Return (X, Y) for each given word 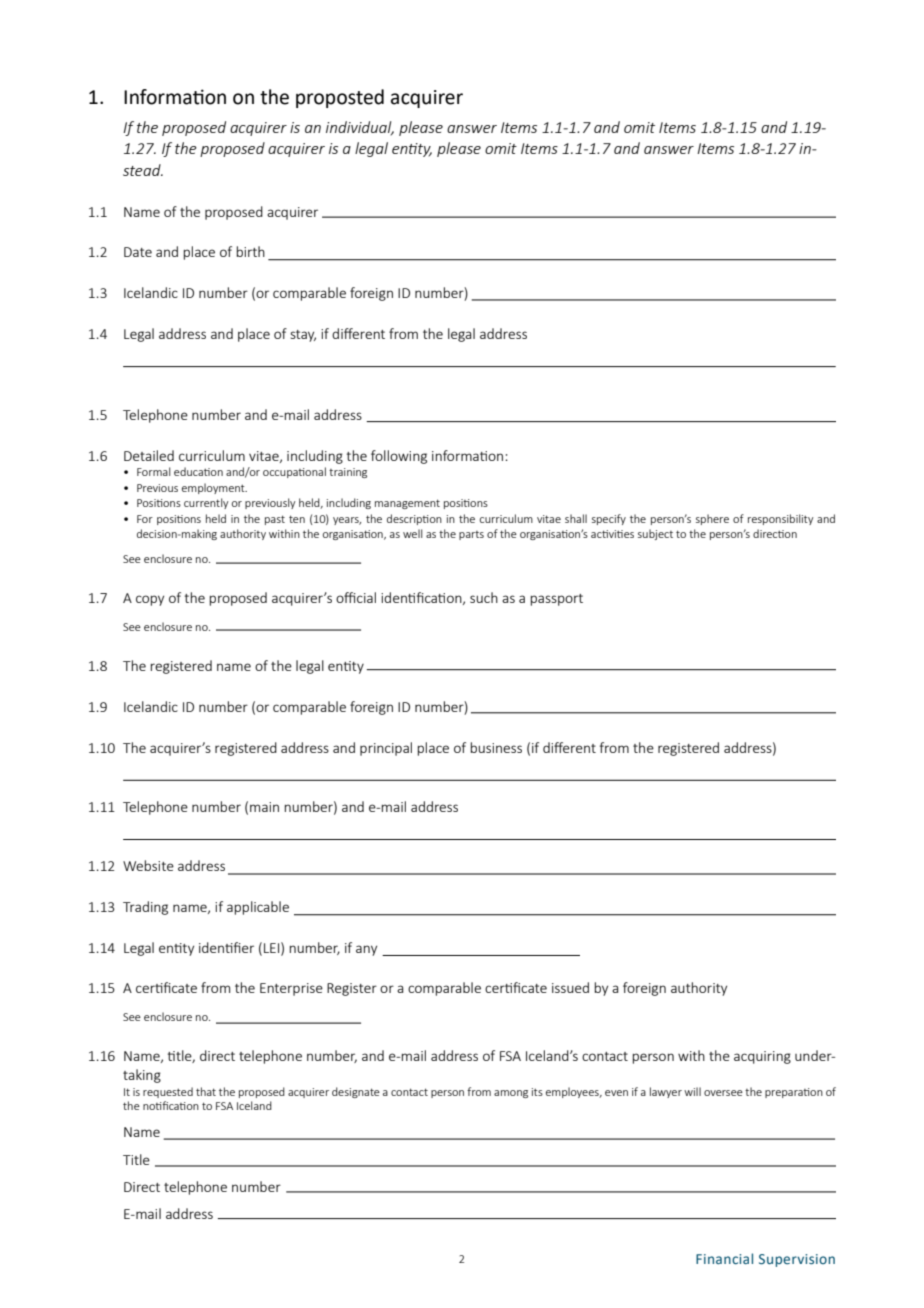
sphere (712, 519)
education (198, 471)
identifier (226, 947)
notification (171, 1105)
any (366, 950)
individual (360, 128)
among (511, 1094)
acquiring (762, 1057)
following (399, 457)
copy (150, 600)
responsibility (781, 519)
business (496, 747)
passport (556, 600)
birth (250, 251)
